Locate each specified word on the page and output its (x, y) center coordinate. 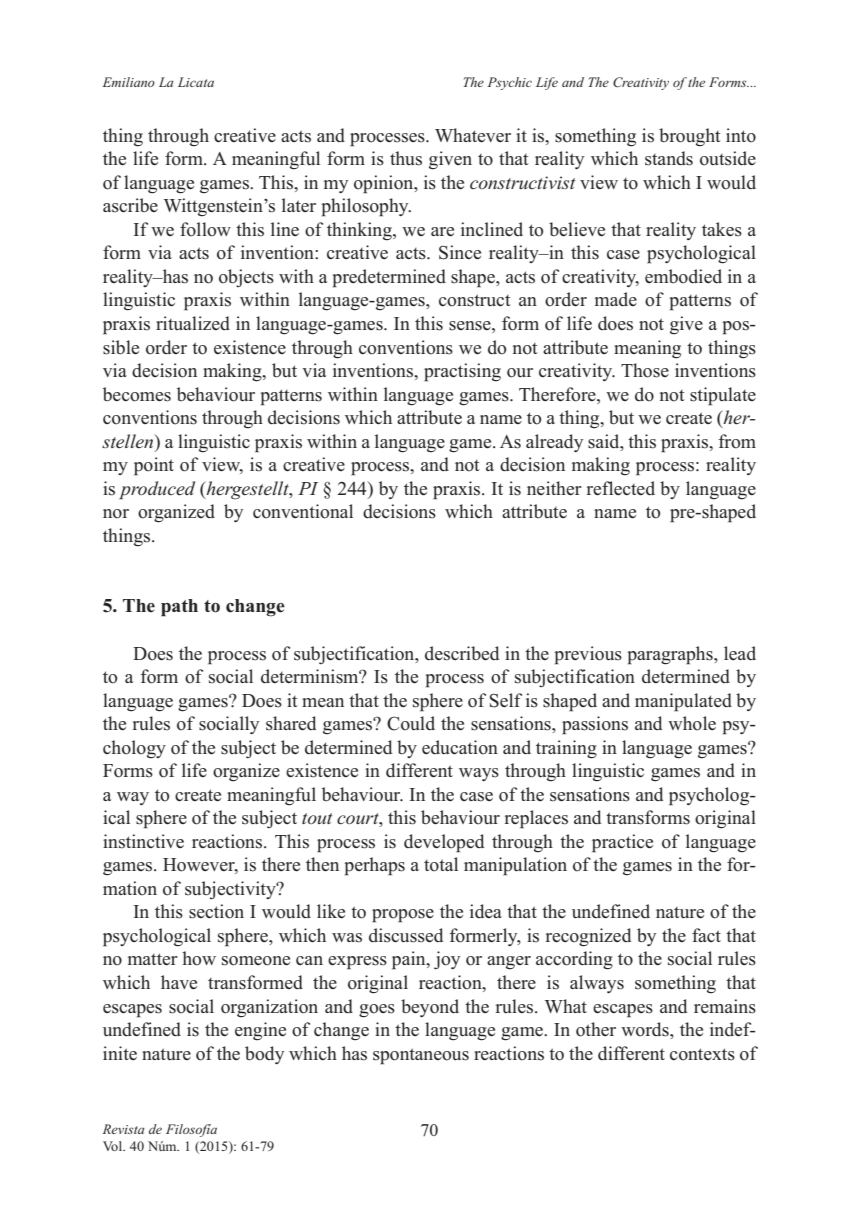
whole (692, 723)
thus (406, 158)
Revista (123, 1129)
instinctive (143, 841)
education (460, 747)
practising (462, 372)
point (154, 466)
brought (690, 137)
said (605, 441)
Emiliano (129, 82)
